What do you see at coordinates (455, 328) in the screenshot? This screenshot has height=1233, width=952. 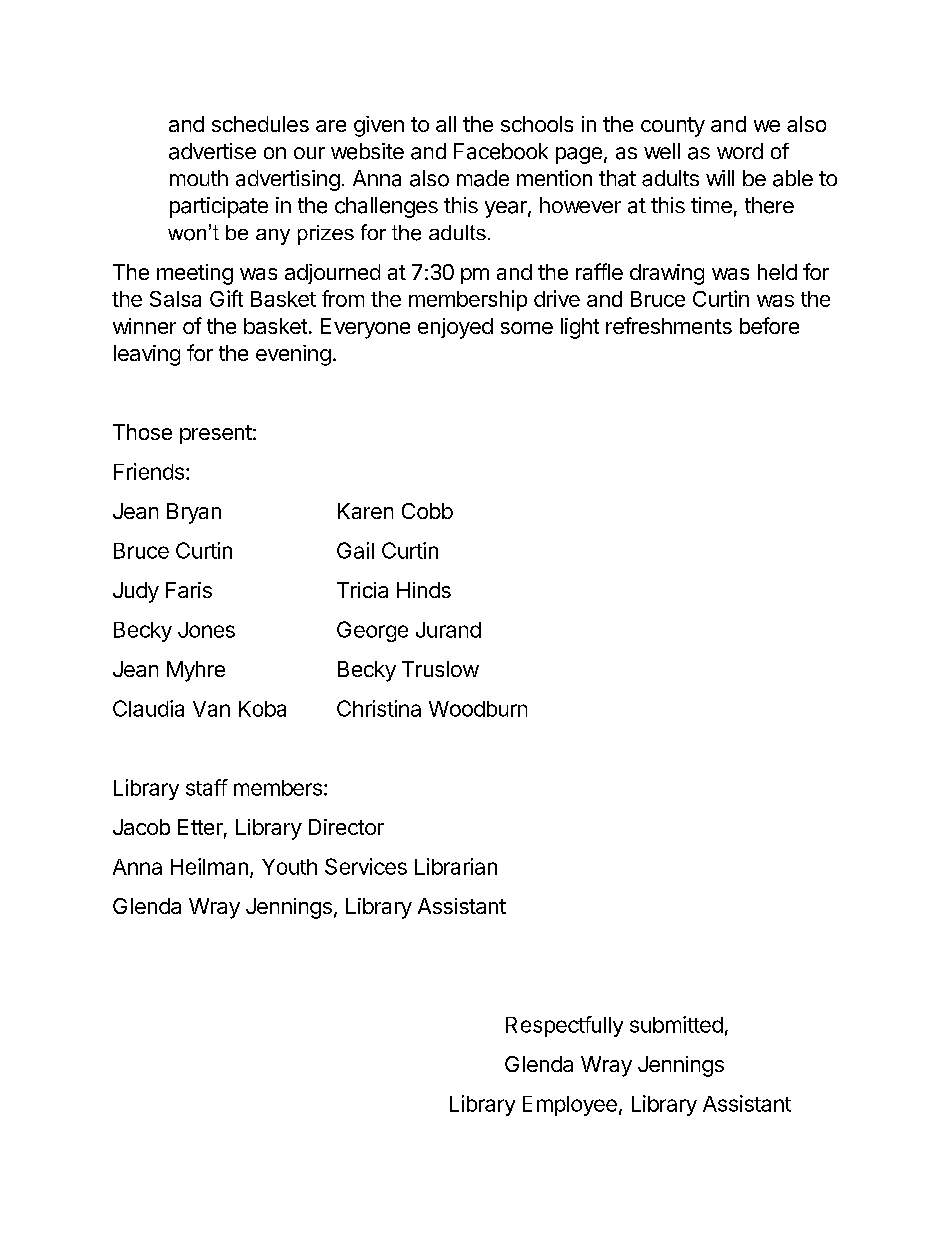 I see `enjoyed` at bounding box center [455, 328].
